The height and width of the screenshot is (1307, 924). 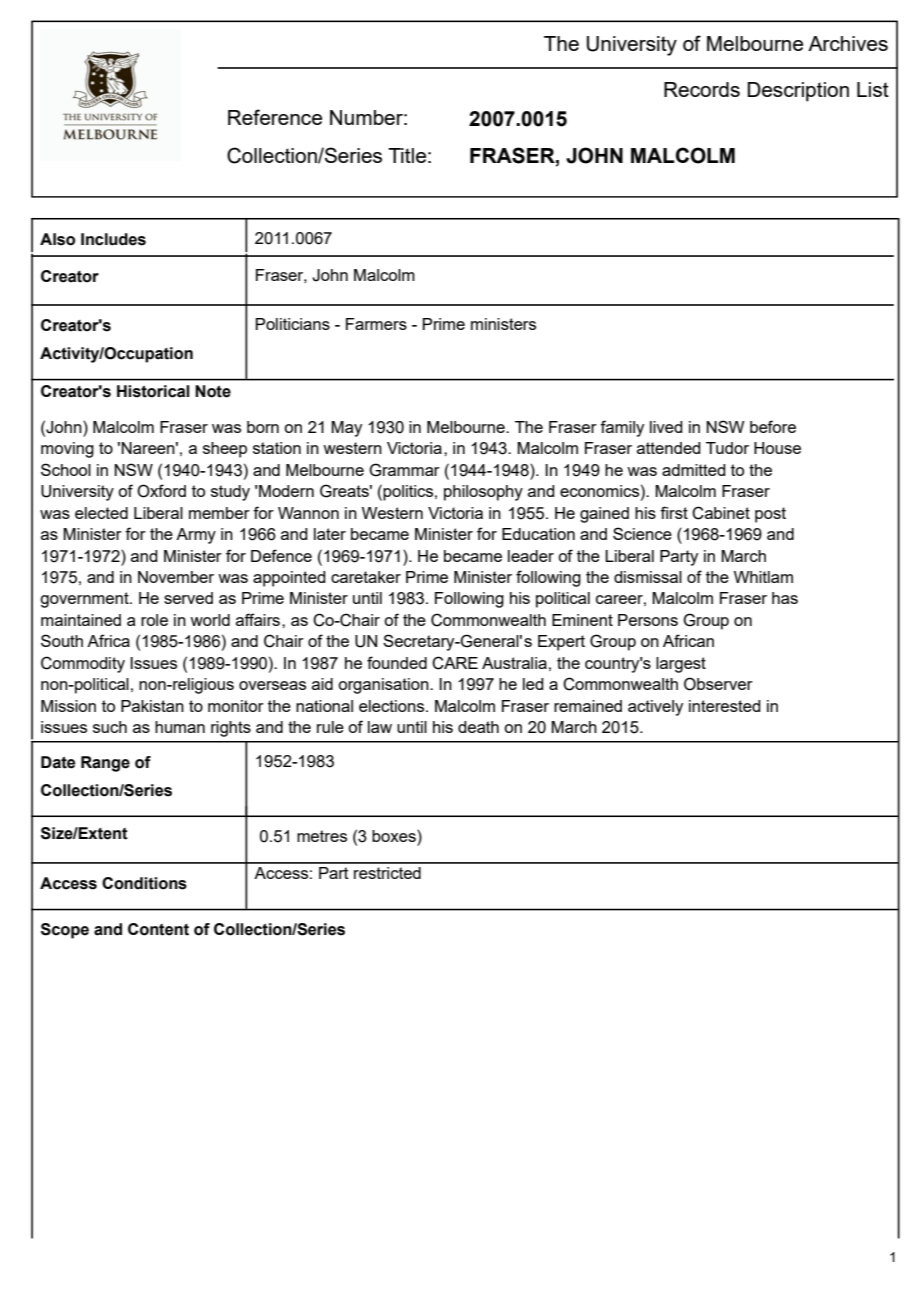 I want to click on role, so click(x=154, y=620).
